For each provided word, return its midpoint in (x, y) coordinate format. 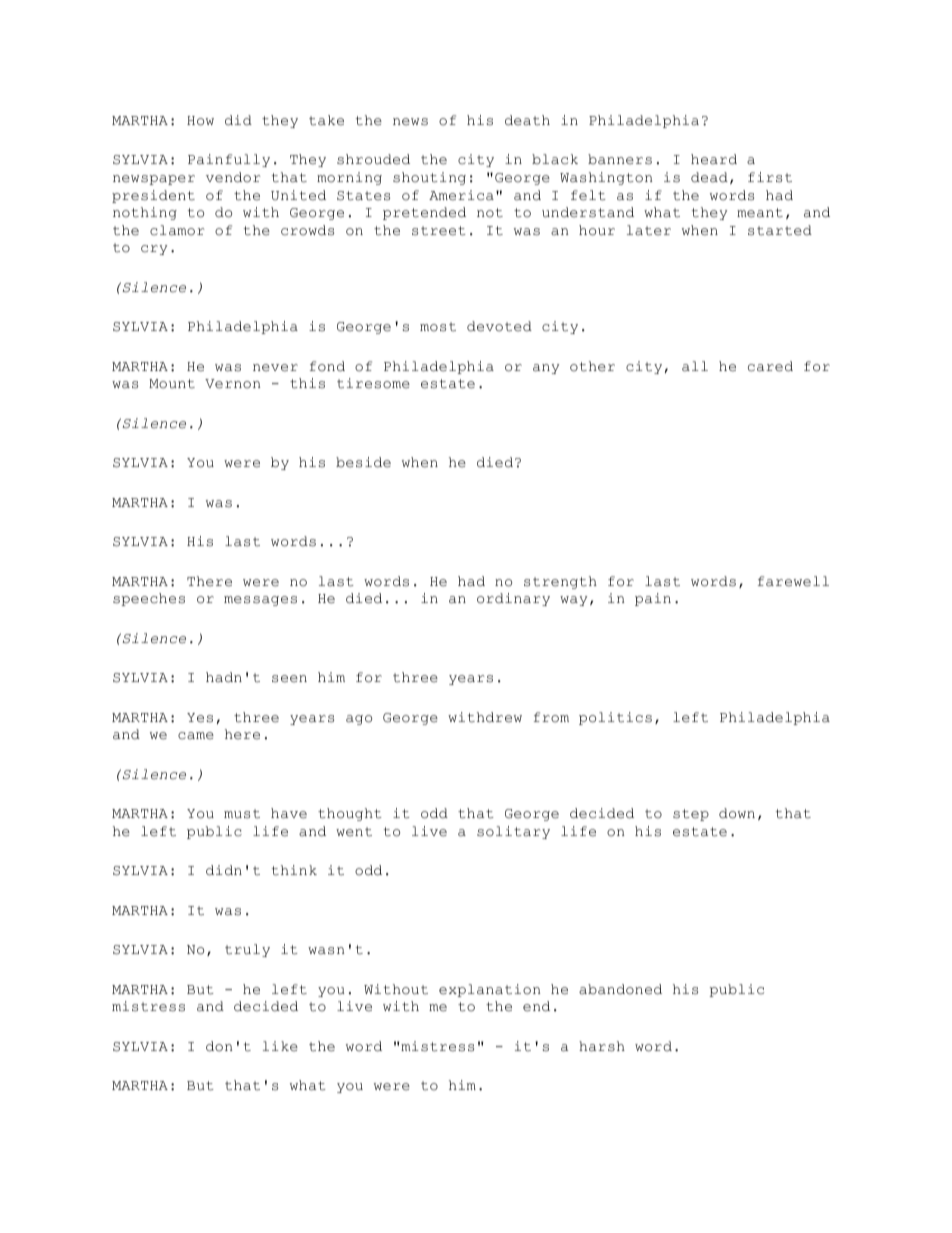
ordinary (513, 599)
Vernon (232, 384)
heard (714, 159)
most (438, 327)
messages (260, 601)
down (737, 813)
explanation (489, 990)
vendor (233, 177)
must (242, 814)
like (280, 1046)
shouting (429, 178)
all (695, 366)
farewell (793, 581)
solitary (513, 832)
